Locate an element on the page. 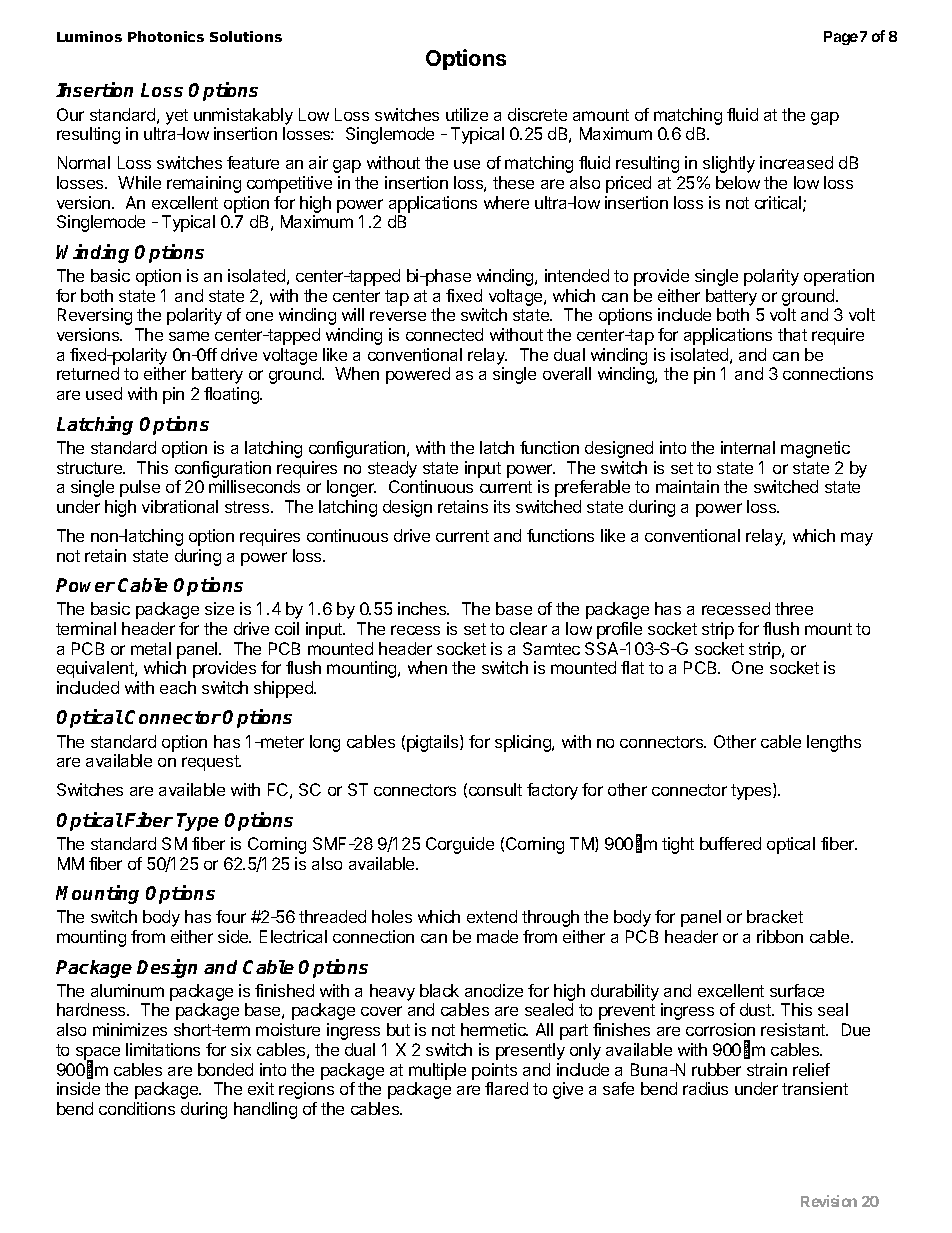 This image has height=1233, width=952. made is located at coordinates (497, 936).
